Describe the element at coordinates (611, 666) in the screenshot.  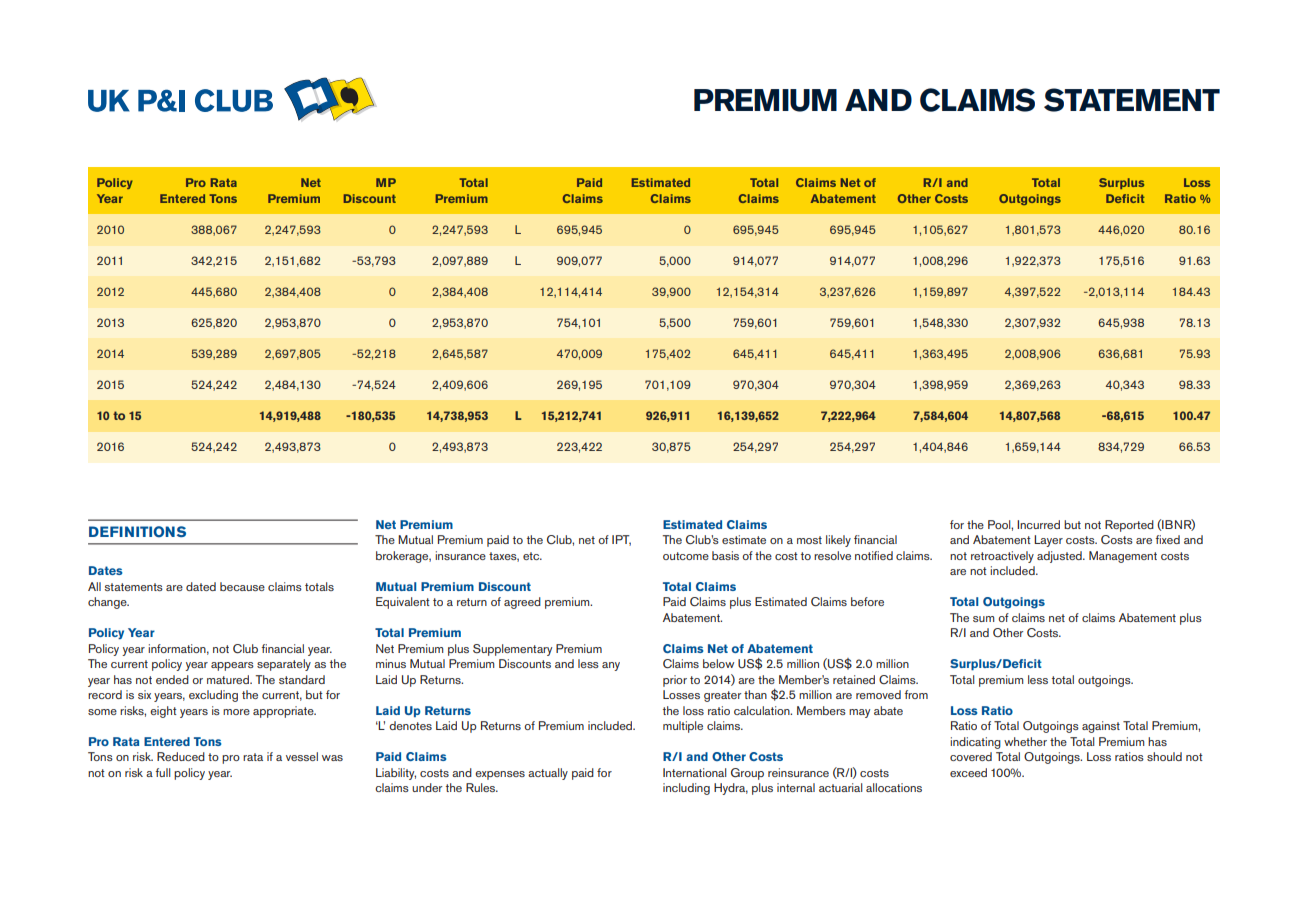
I see `any` at that location.
